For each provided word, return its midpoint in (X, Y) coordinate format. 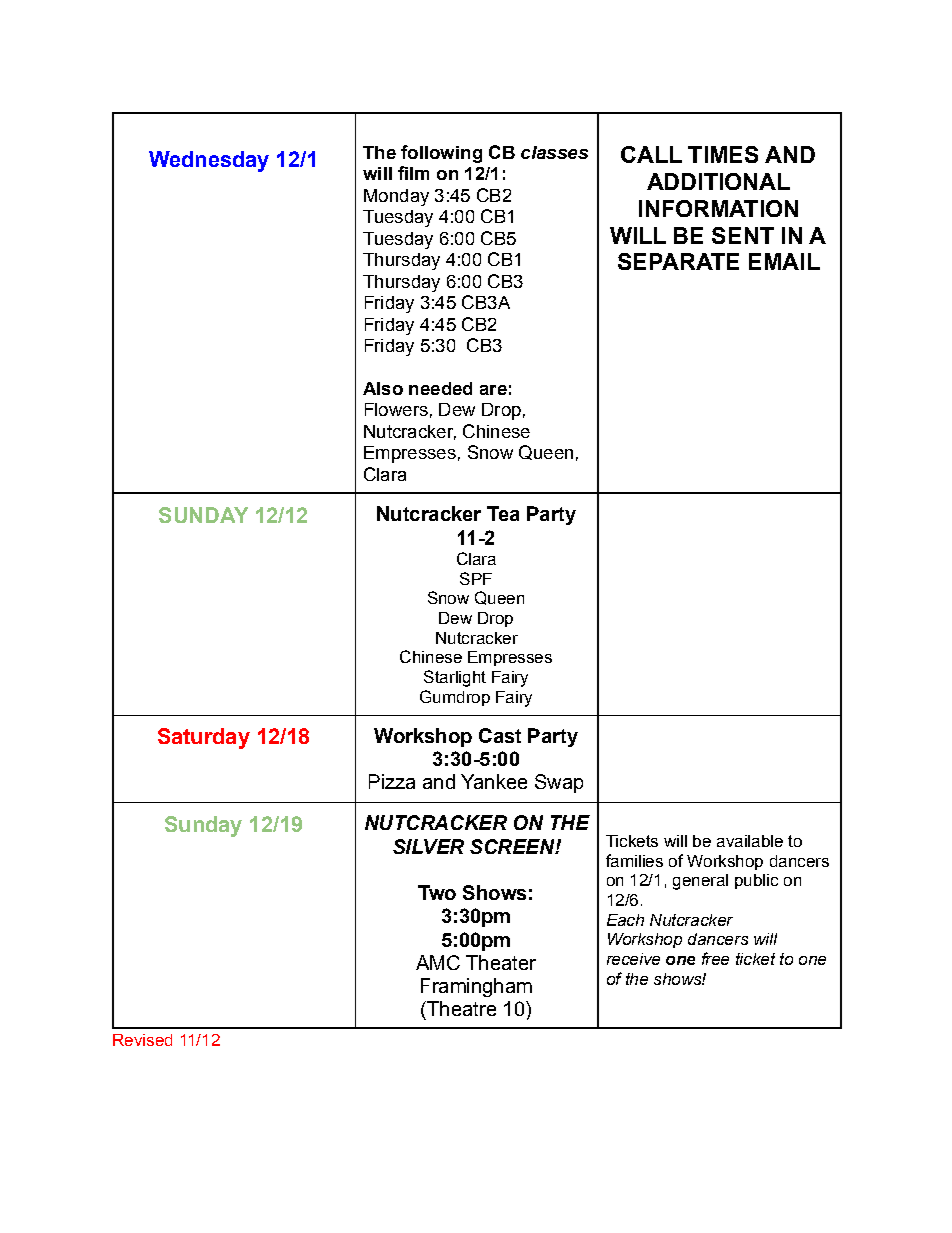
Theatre (460, 1008)
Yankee (494, 781)
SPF (476, 578)
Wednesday (209, 161)
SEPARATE (678, 261)
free (715, 958)
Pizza (392, 781)
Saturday (204, 738)
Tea (503, 513)
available (750, 841)
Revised (142, 1040)
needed (440, 388)
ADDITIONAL (718, 181)
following (441, 154)
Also (383, 388)
